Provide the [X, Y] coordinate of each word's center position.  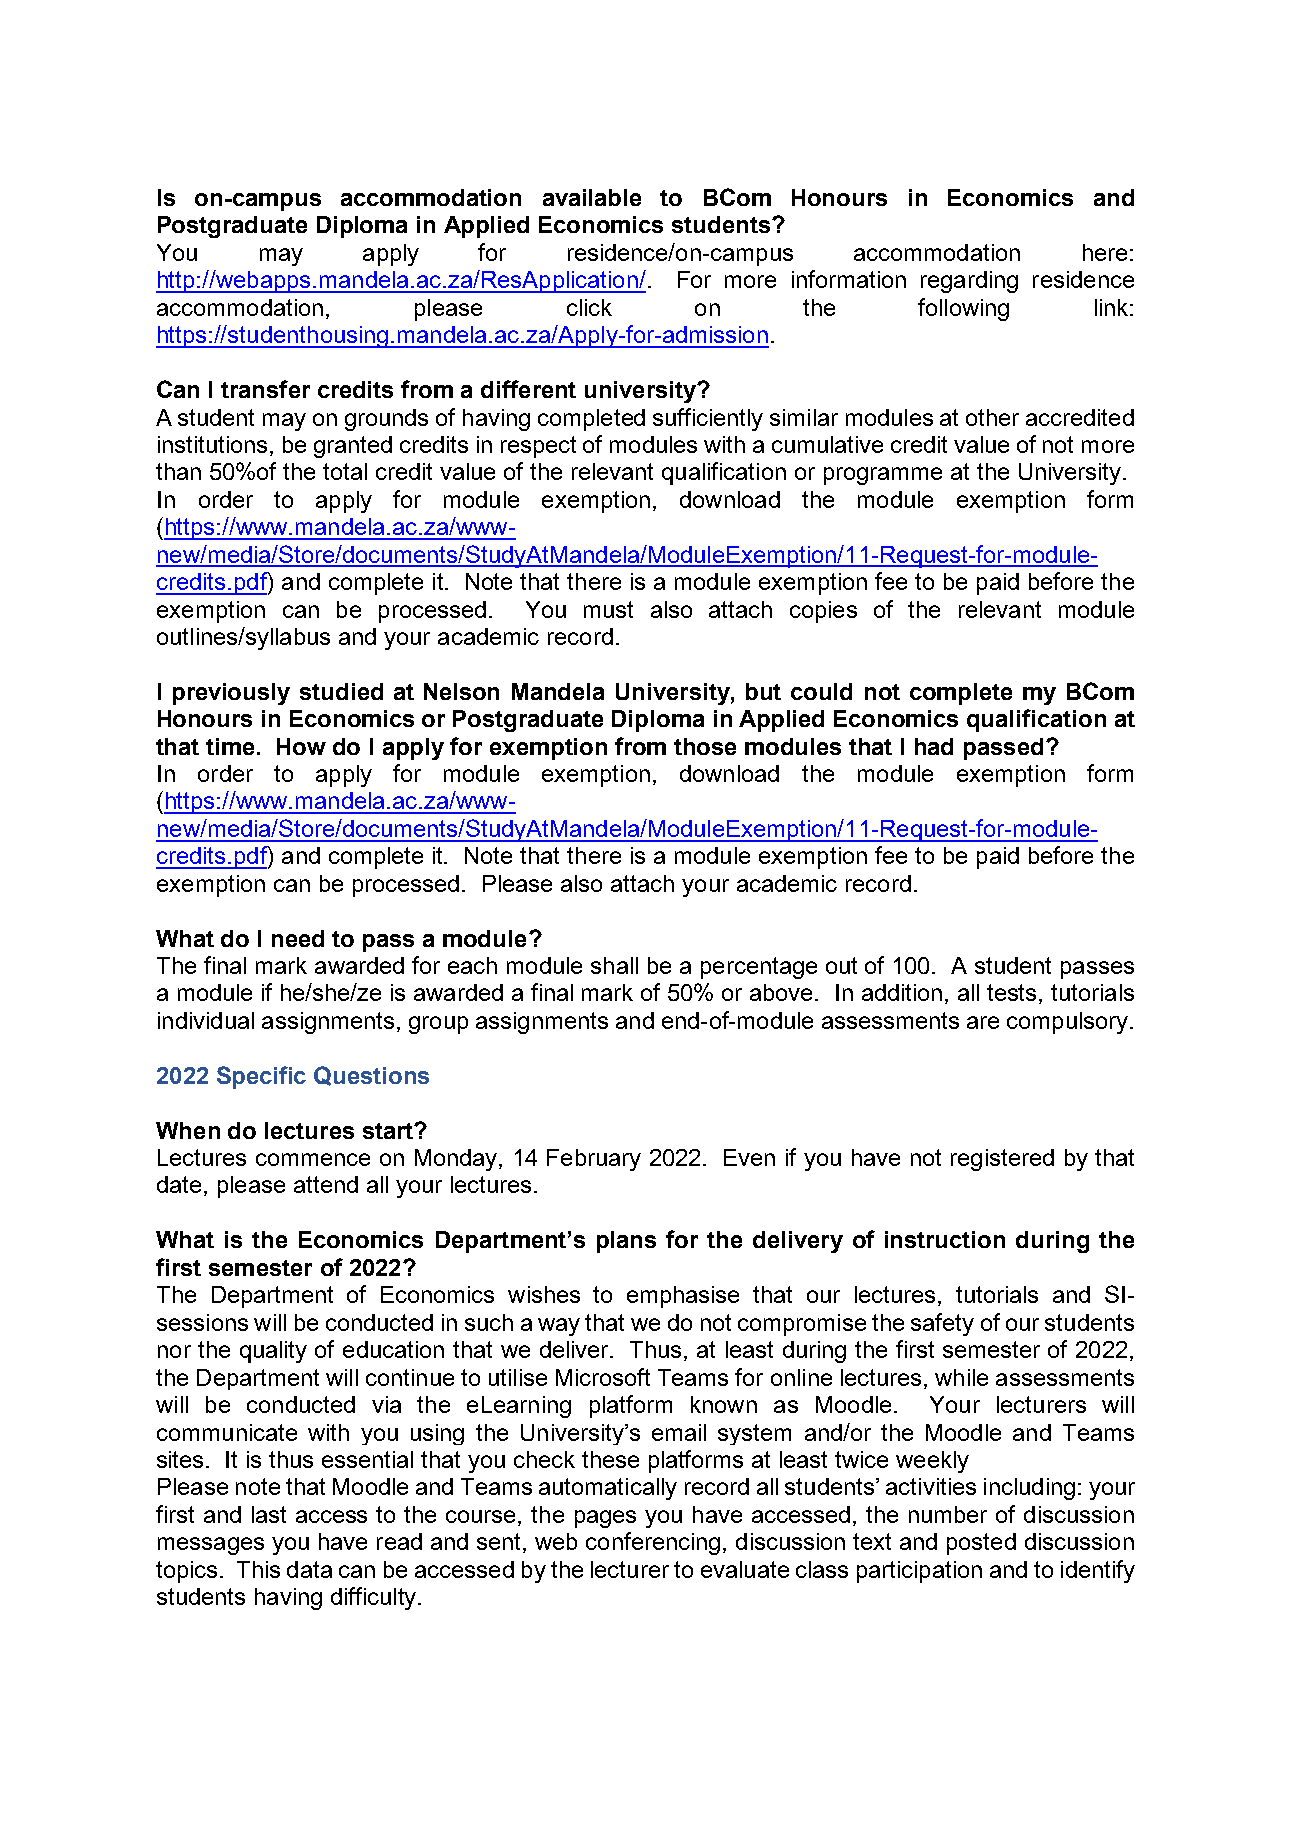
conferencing [653, 1543]
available [592, 197]
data [309, 1569]
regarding [969, 282]
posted [981, 1544]
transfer [265, 389]
